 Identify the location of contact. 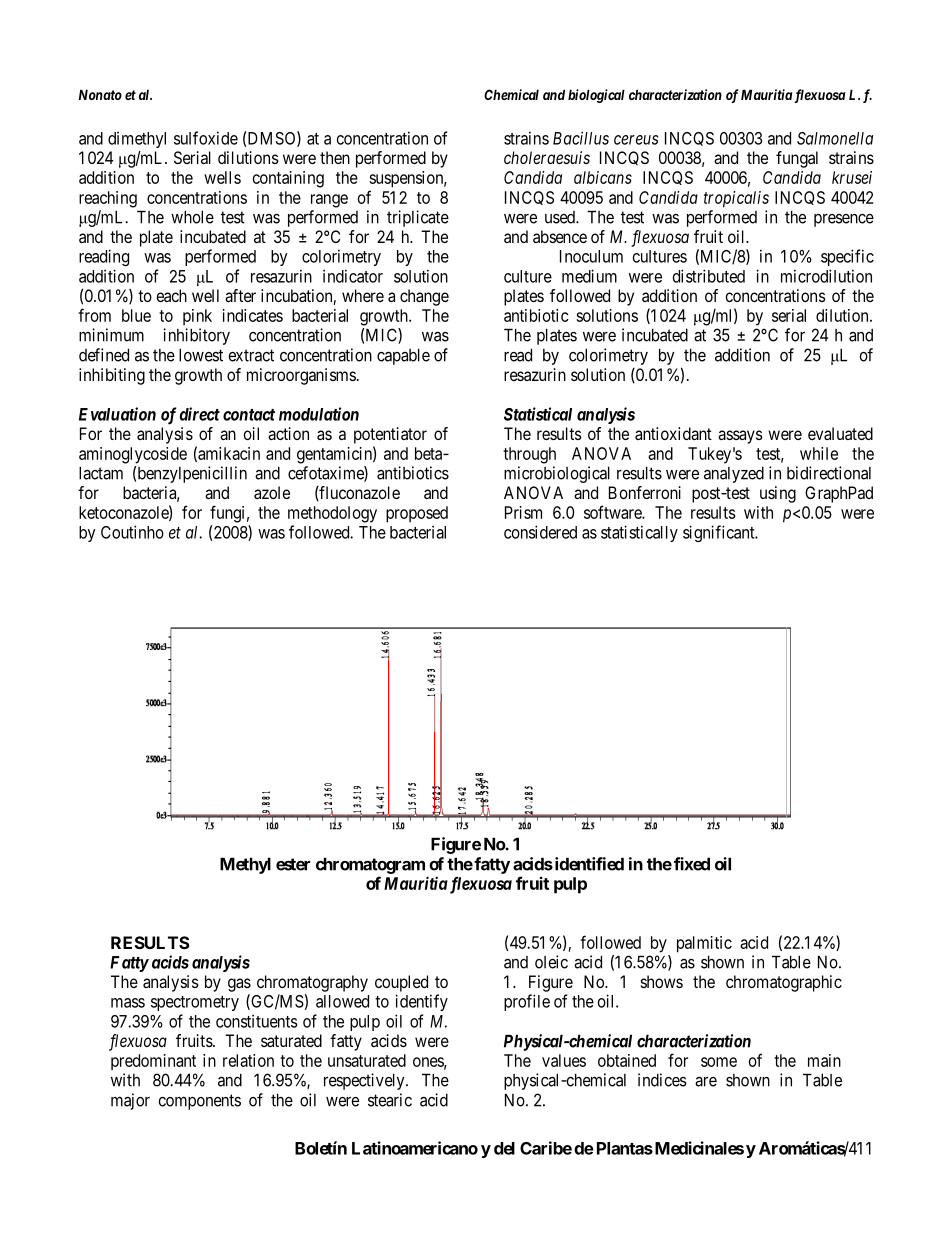
(249, 415).
